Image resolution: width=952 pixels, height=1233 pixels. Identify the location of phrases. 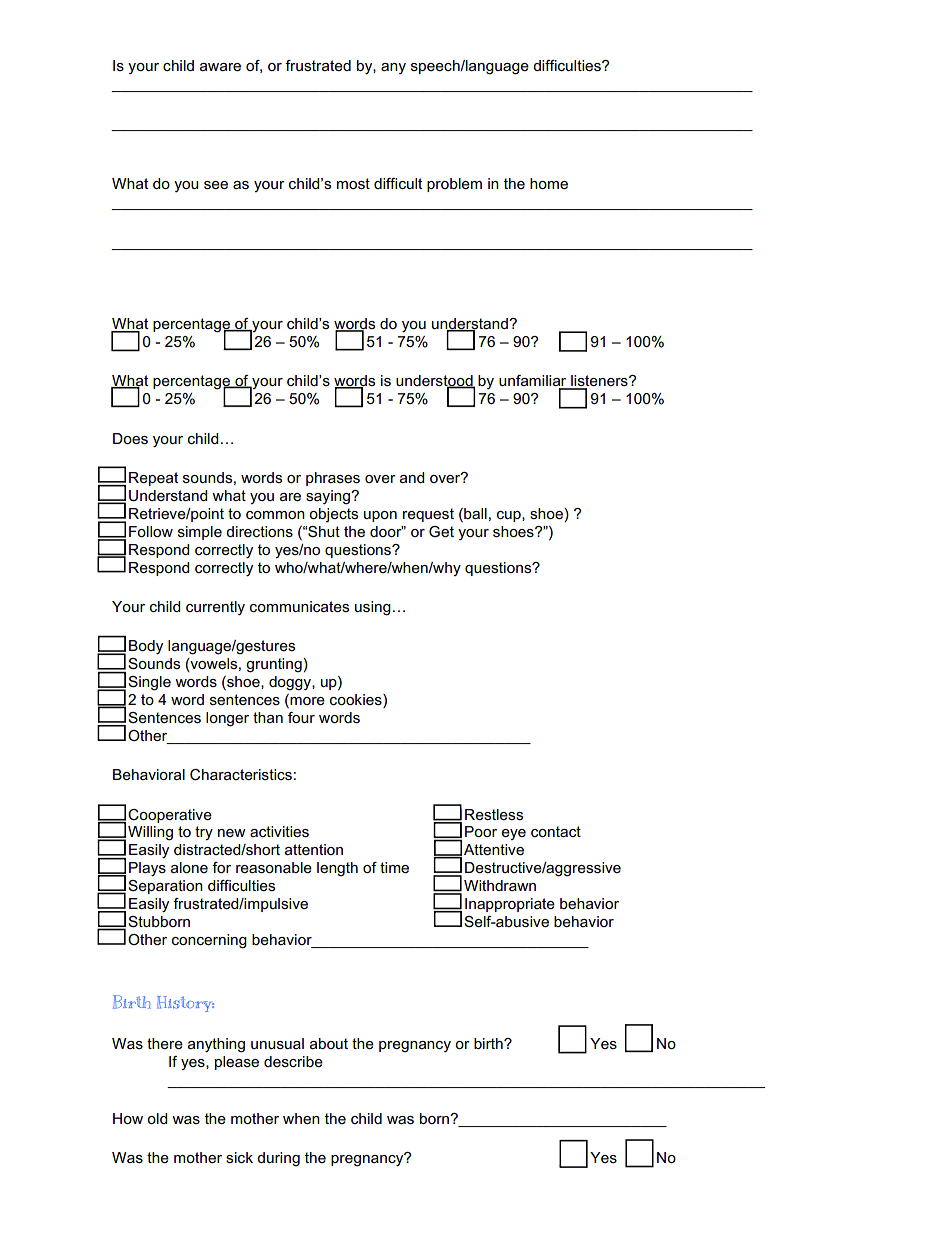
(333, 479).
